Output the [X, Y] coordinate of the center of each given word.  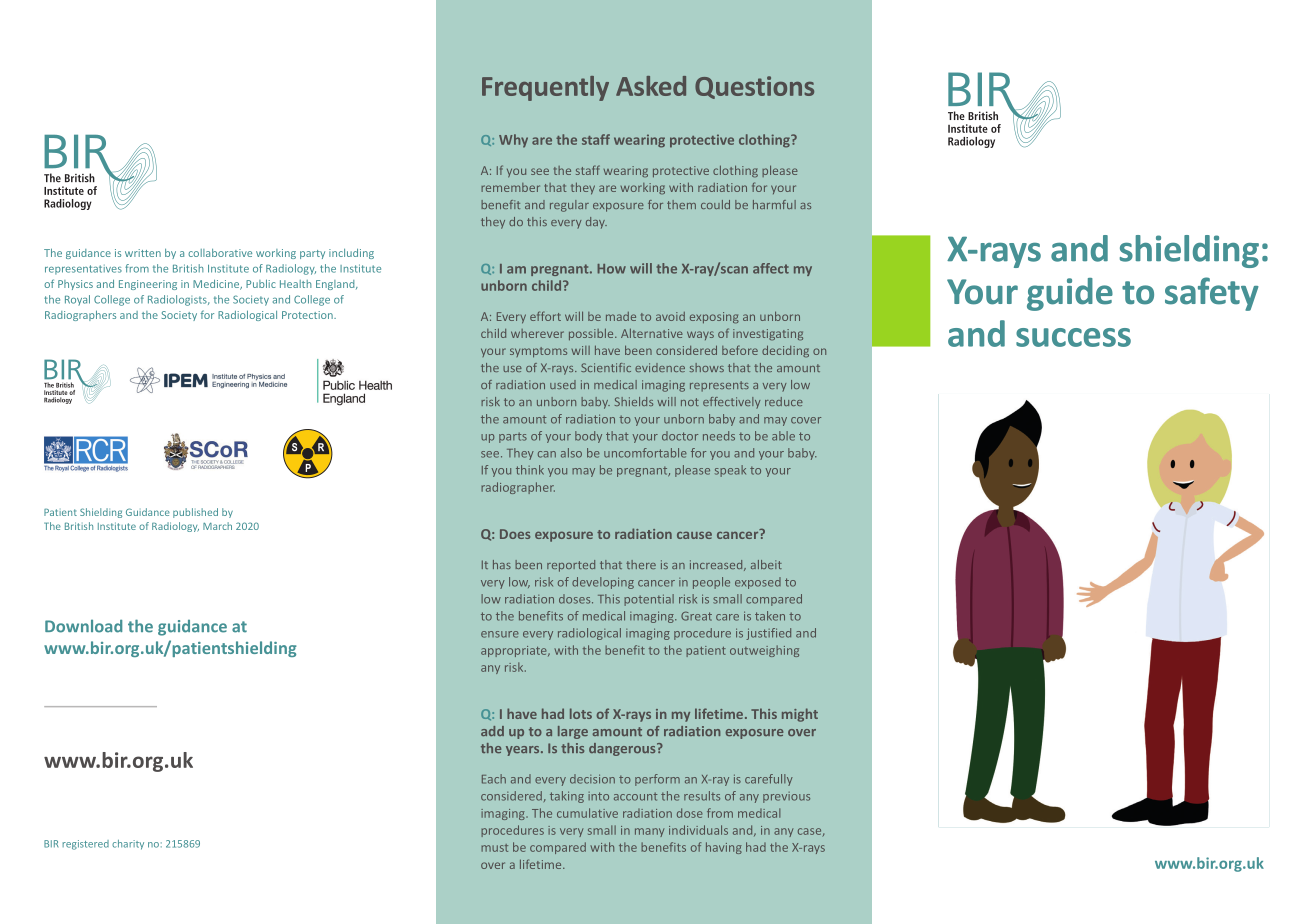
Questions [754, 87]
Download [83, 626]
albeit [766, 564]
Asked [651, 86]
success [1073, 337]
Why [513, 141]
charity [128, 845]
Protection [308, 315]
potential [649, 600]
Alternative [652, 333]
